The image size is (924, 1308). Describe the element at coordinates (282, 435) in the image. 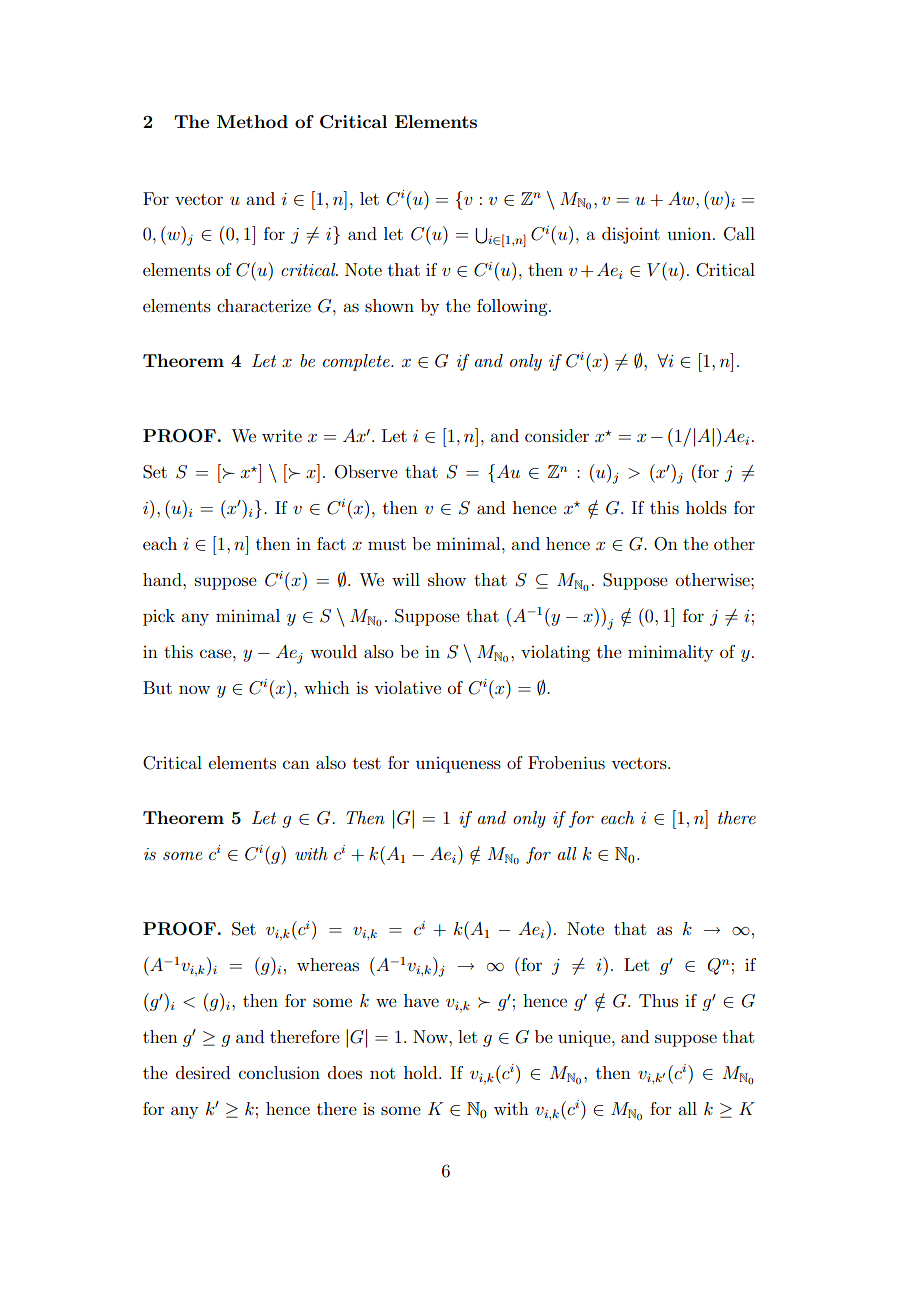

I see `write` at that location.
